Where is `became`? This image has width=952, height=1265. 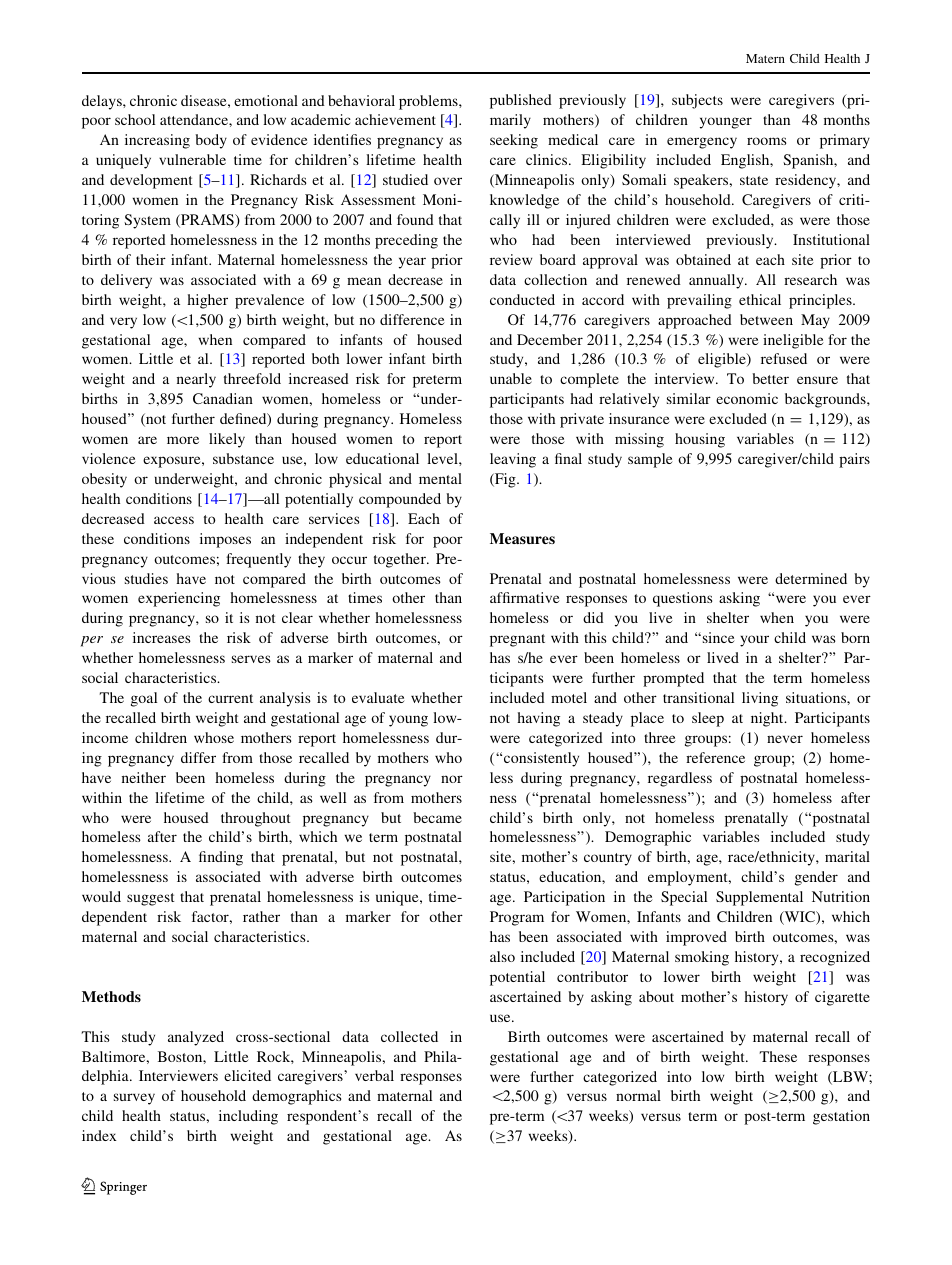 became is located at coordinates (437, 817).
